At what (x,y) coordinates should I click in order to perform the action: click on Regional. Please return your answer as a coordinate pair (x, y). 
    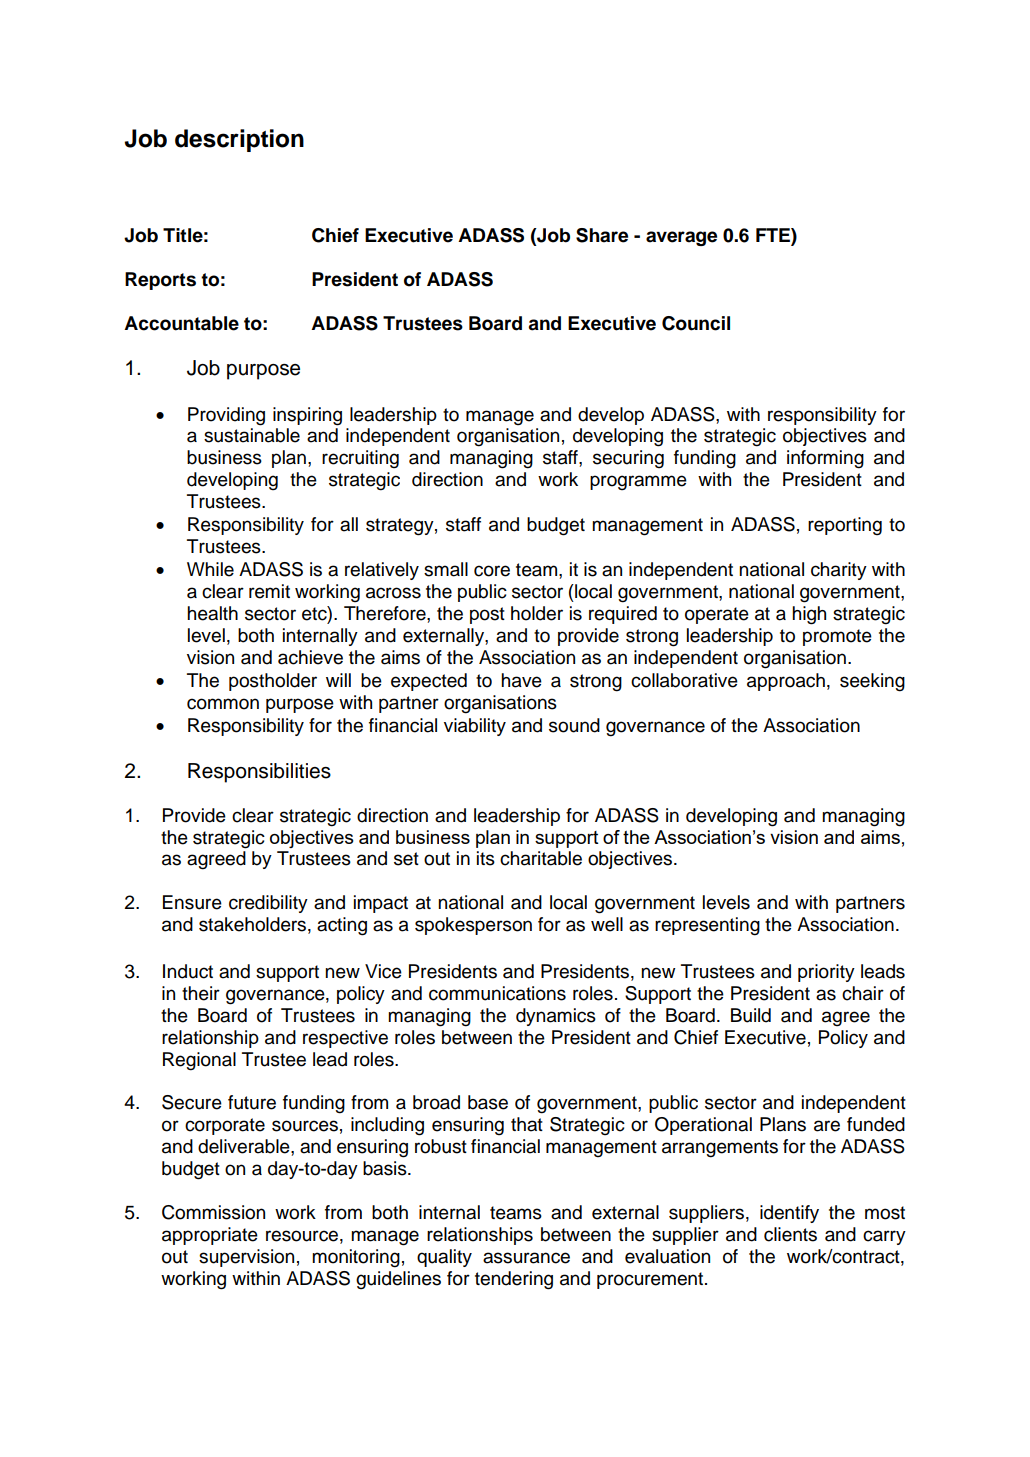
    Looking at the image, I should click on (199, 1061).
